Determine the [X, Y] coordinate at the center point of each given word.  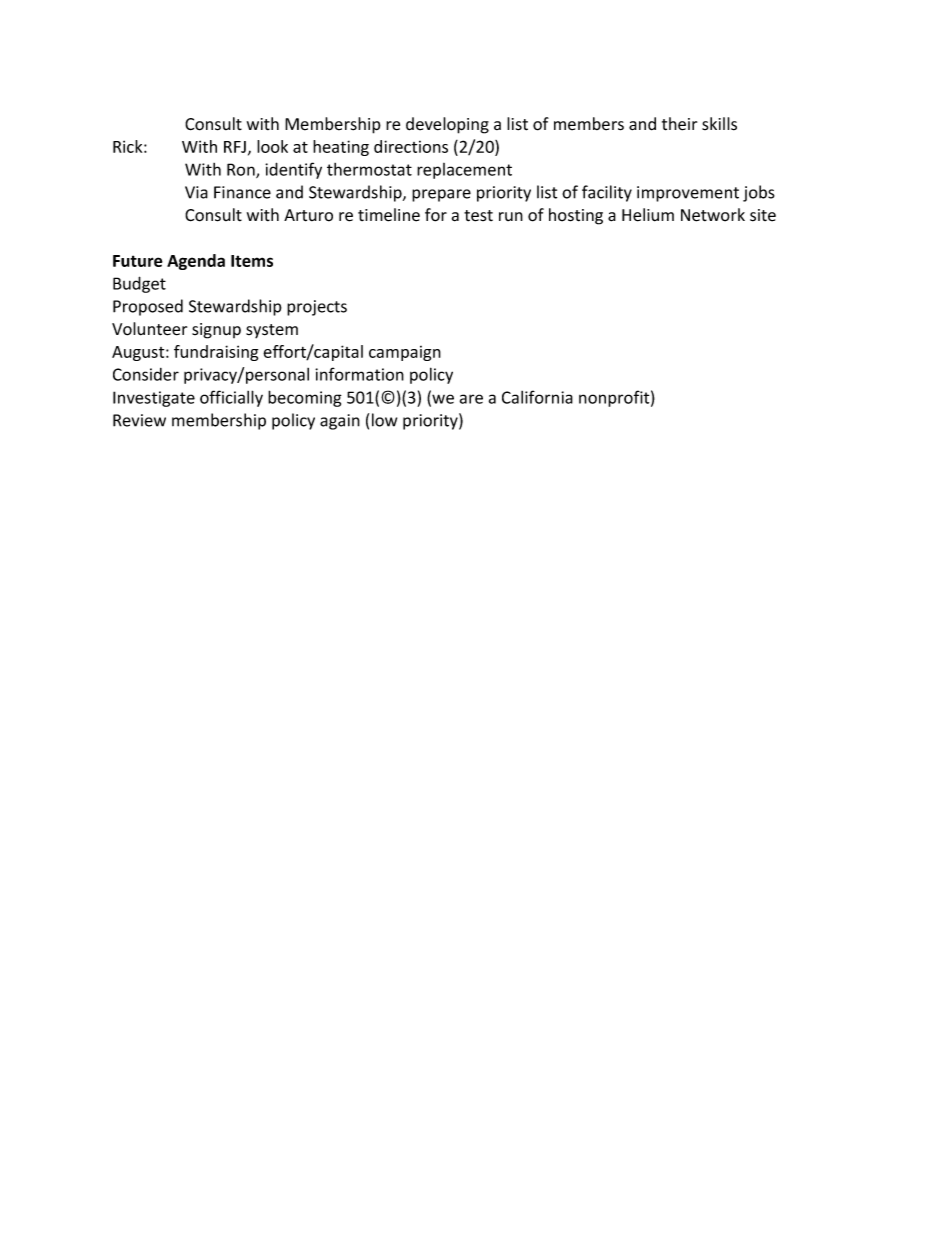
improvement [688, 194]
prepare [441, 195]
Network [713, 215]
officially [231, 398]
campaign [405, 353]
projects [317, 308]
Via [196, 192]
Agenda [196, 262]
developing [447, 125]
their [679, 124]
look [272, 146]
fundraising [216, 353]
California [537, 397]
